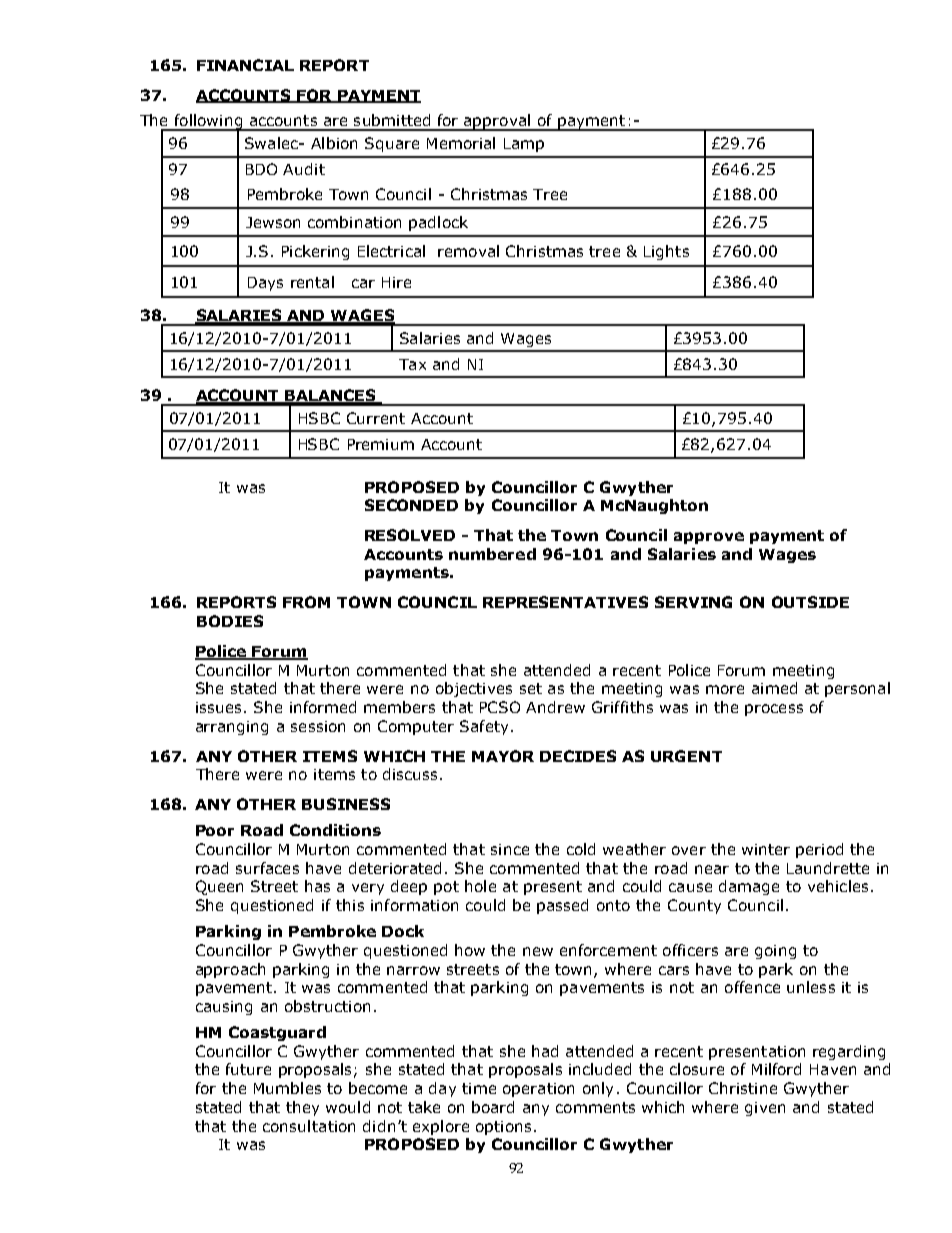  Describe the element at coordinates (497, 122) in the screenshot. I see `approval` at that location.
